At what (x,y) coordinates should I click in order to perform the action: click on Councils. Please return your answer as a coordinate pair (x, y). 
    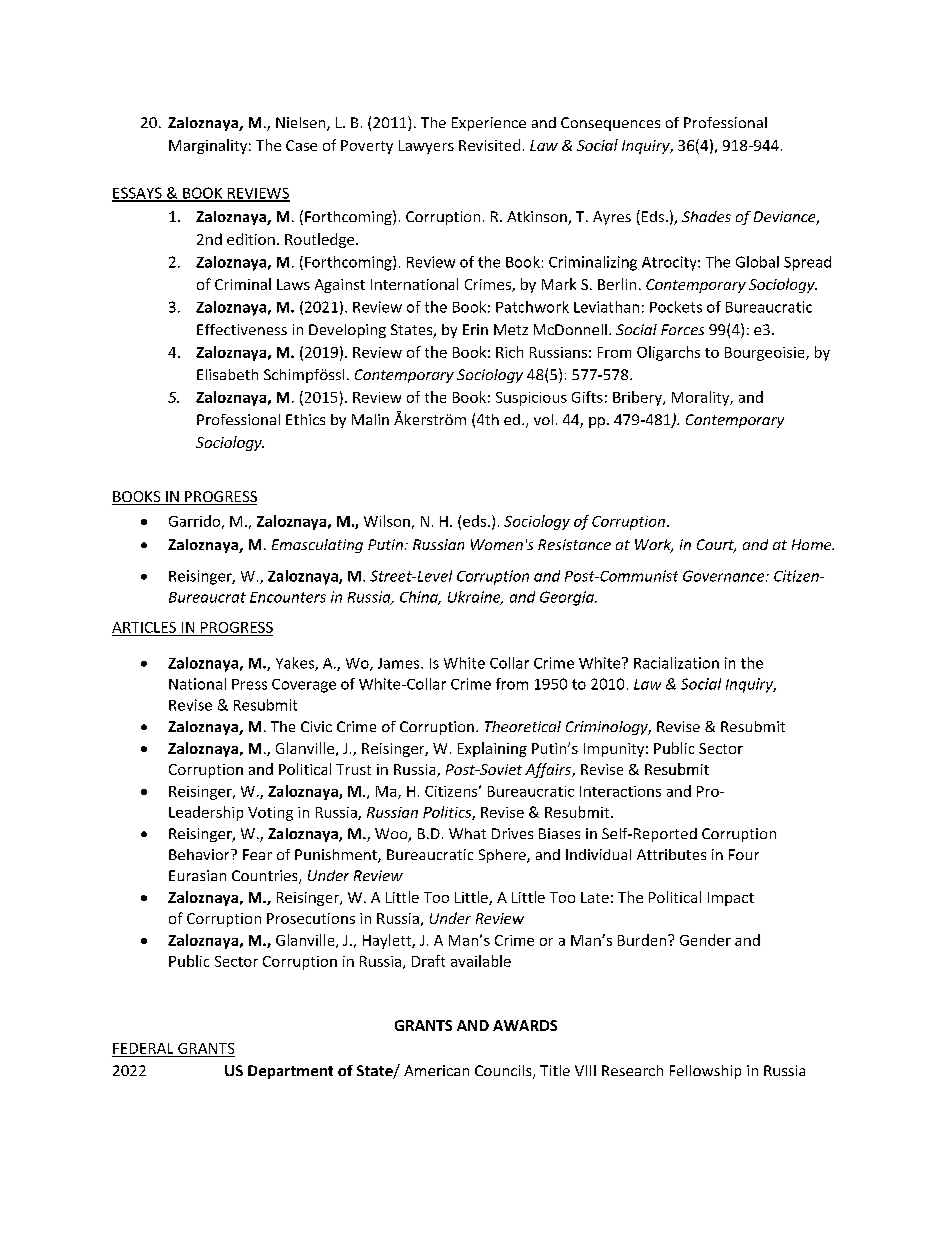
    Looking at the image, I should click on (504, 1072).
